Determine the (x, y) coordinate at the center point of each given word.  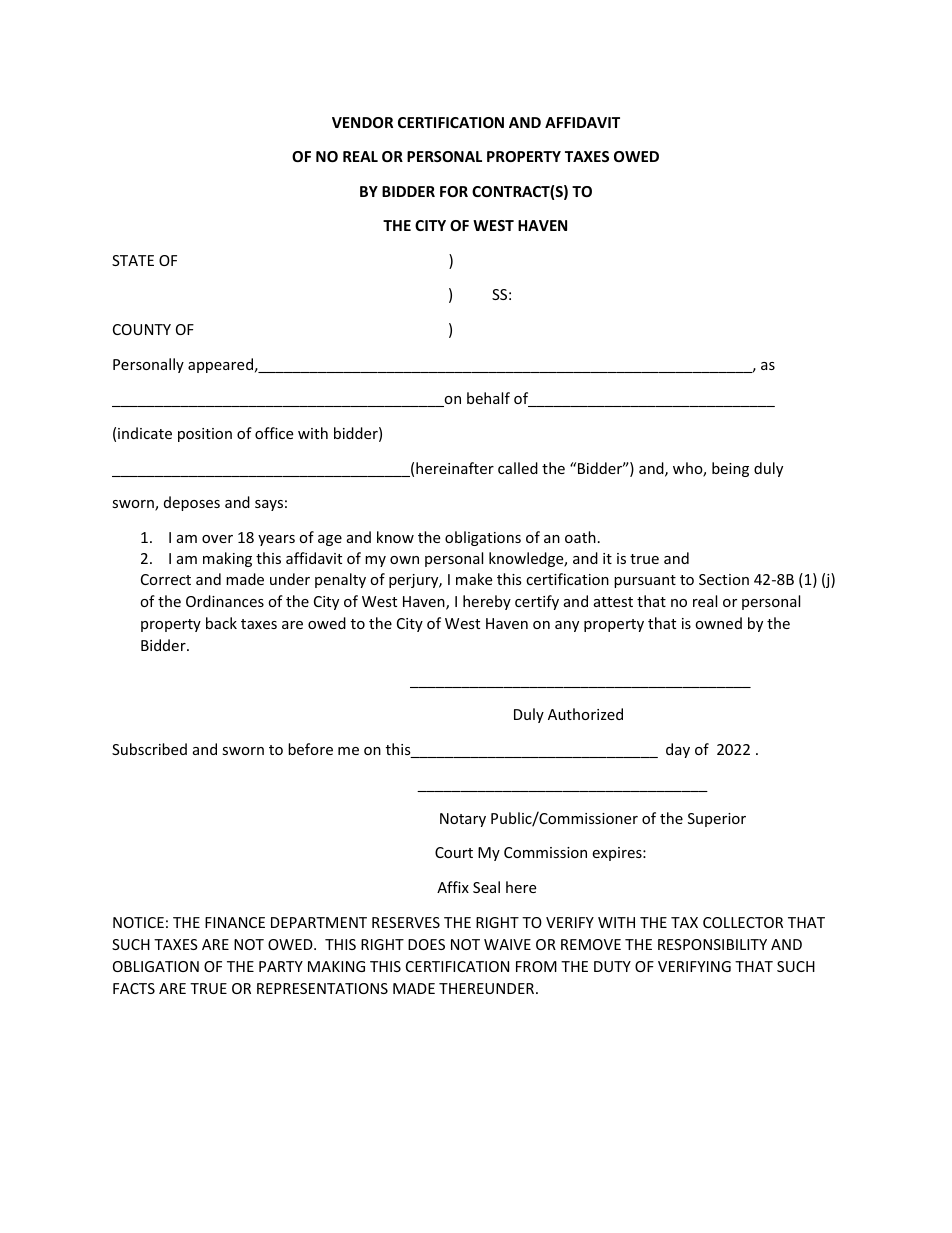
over (217, 539)
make (474, 579)
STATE (133, 260)
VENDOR (362, 122)
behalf (488, 398)
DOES (426, 944)
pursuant (645, 581)
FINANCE (235, 922)
